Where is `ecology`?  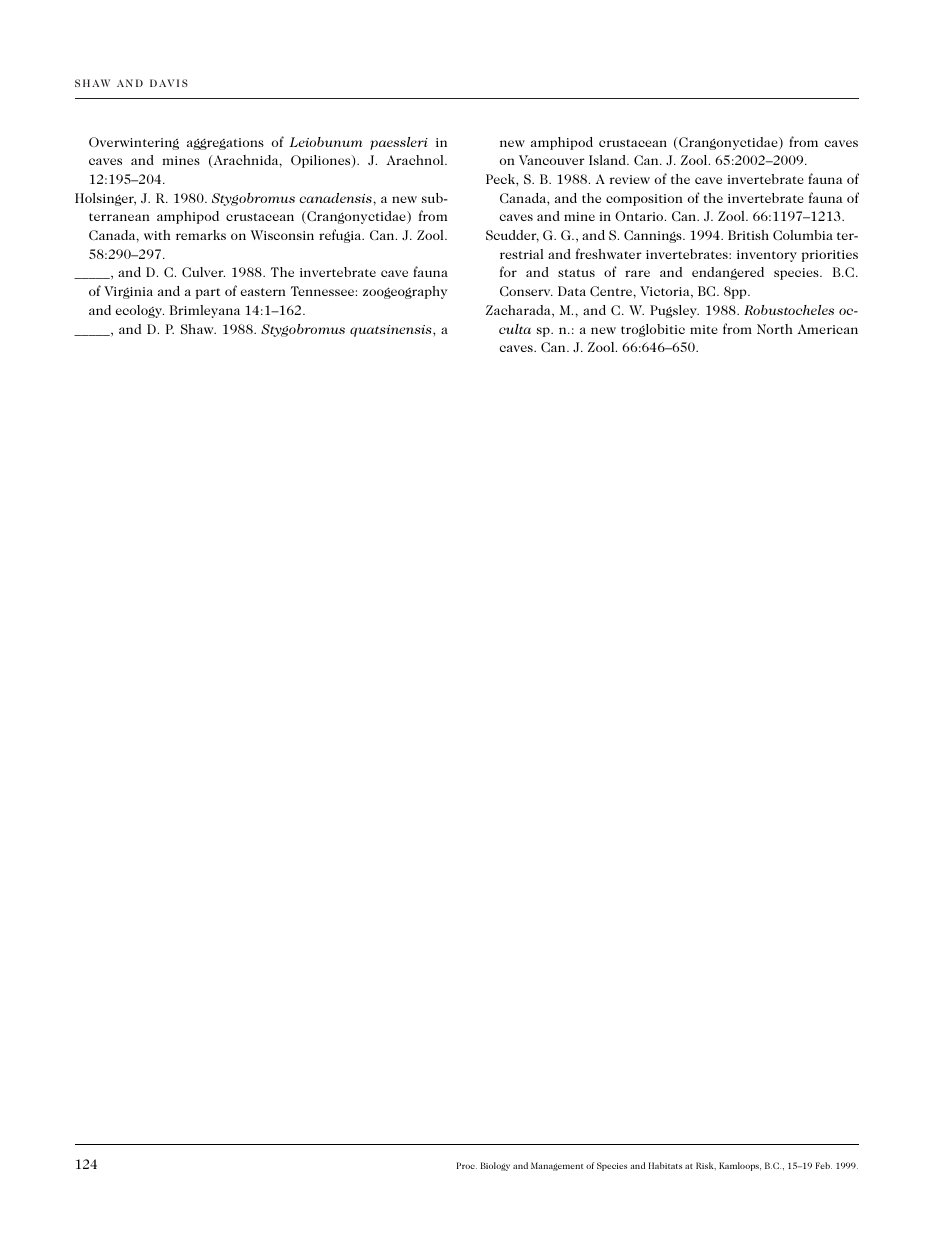 ecology is located at coordinates (140, 311).
